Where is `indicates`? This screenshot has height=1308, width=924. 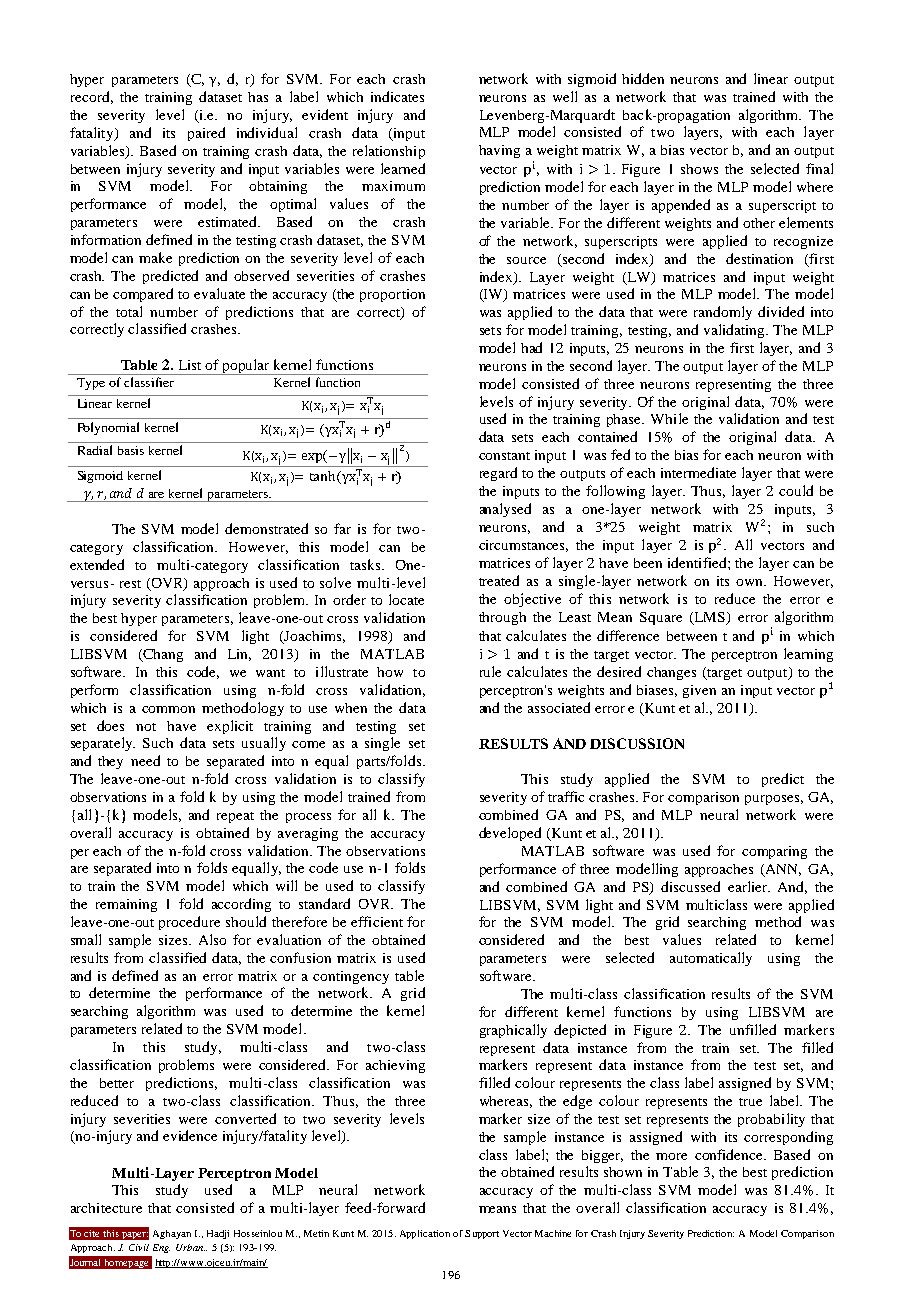 indicates is located at coordinates (397, 96).
